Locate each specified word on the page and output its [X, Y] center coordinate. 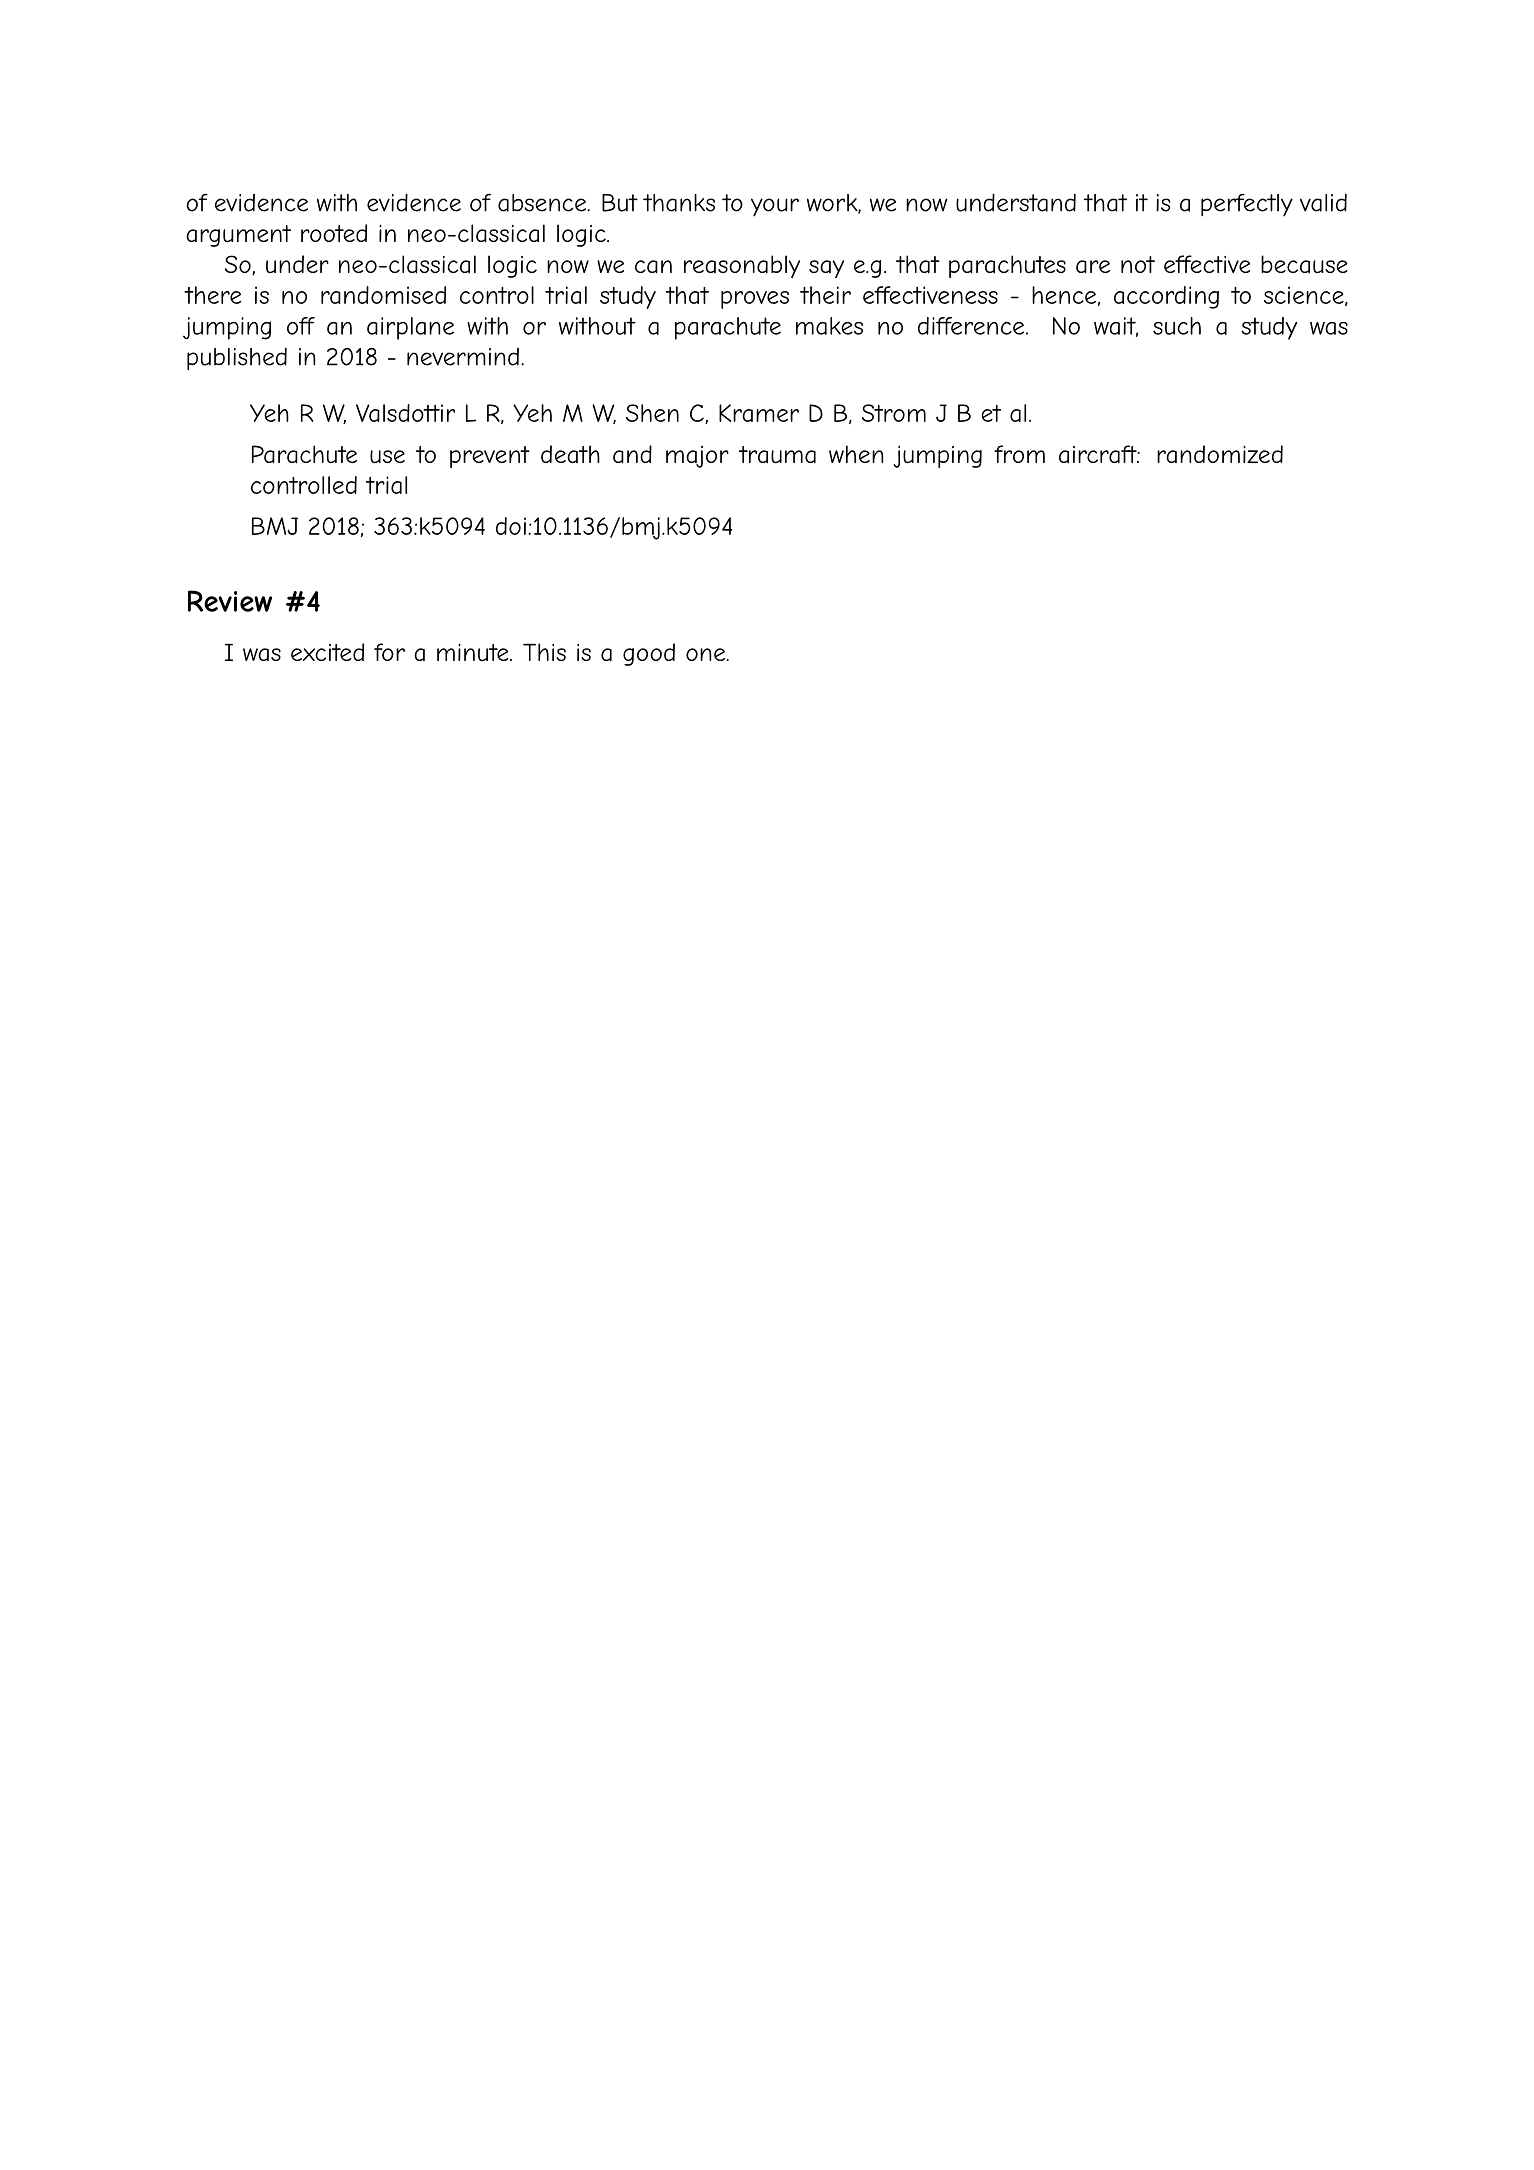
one [706, 654]
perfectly [1247, 205]
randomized [1220, 454]
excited [327, 652]
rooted [334, 233]
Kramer [759, 413]
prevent [490, 457]
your [775, 207]
